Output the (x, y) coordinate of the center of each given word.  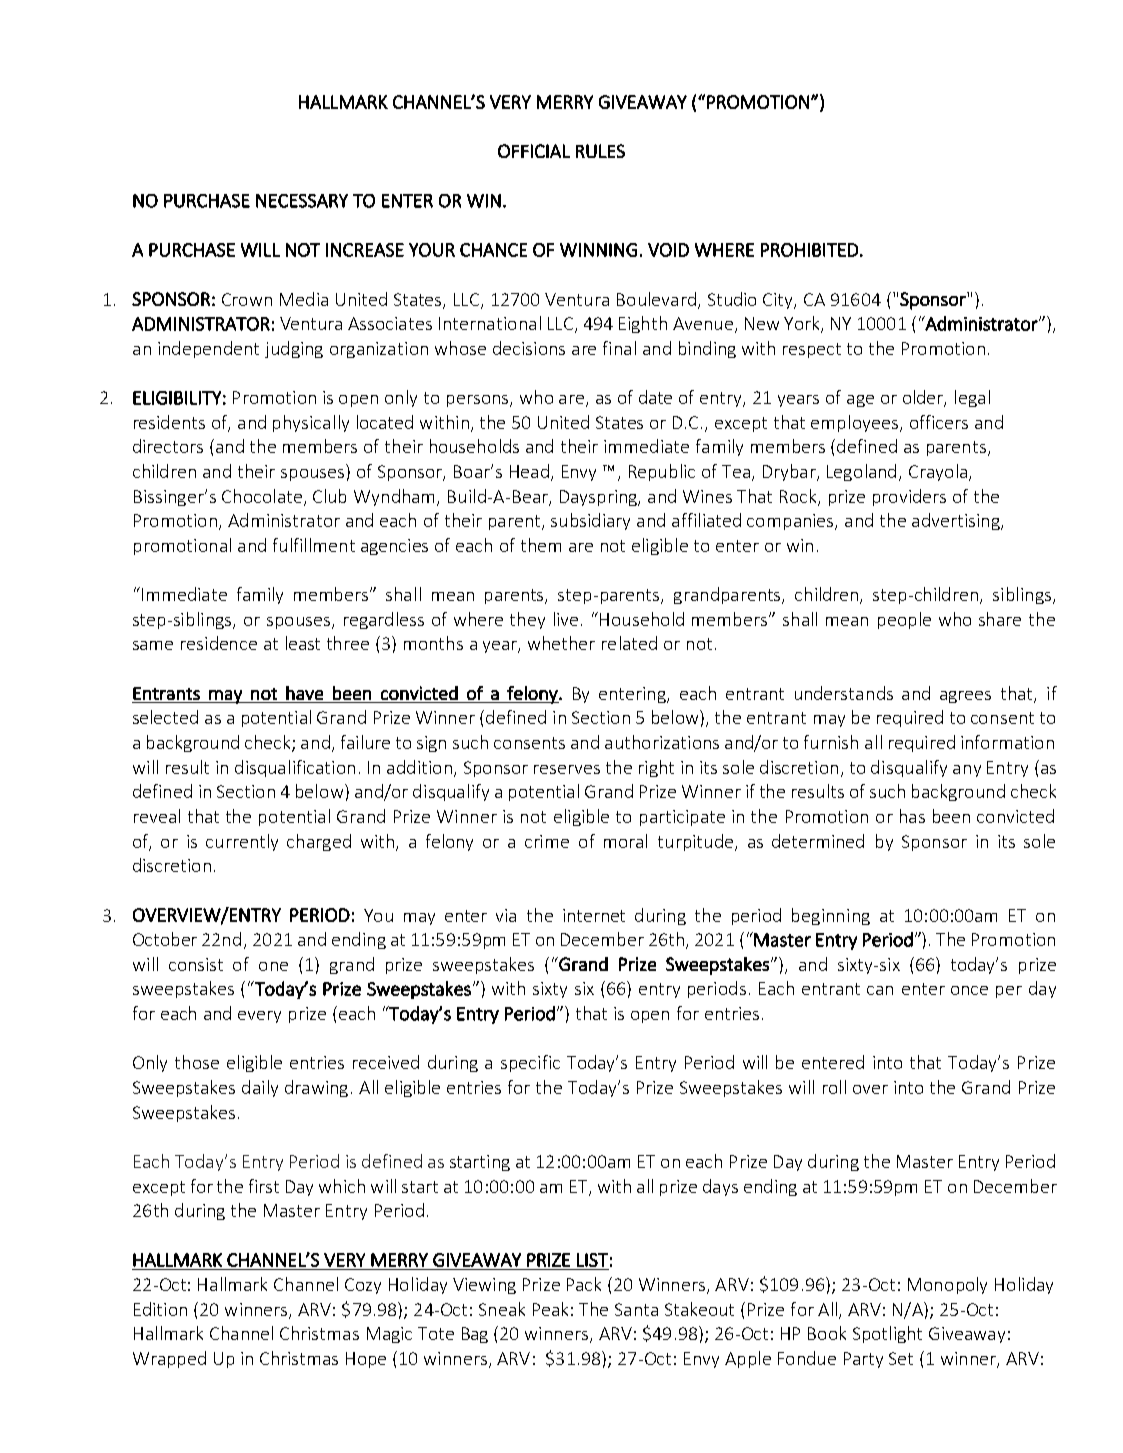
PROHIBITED (809, 250)
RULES (600, 151)
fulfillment (314, 545)
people (904, 620)
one (273, 966)
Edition (160, 1309)
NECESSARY (302, 201)
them (541, 545)
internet (594, 915)
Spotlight (887, 1334)
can (880, 990)
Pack (584, 1284)
